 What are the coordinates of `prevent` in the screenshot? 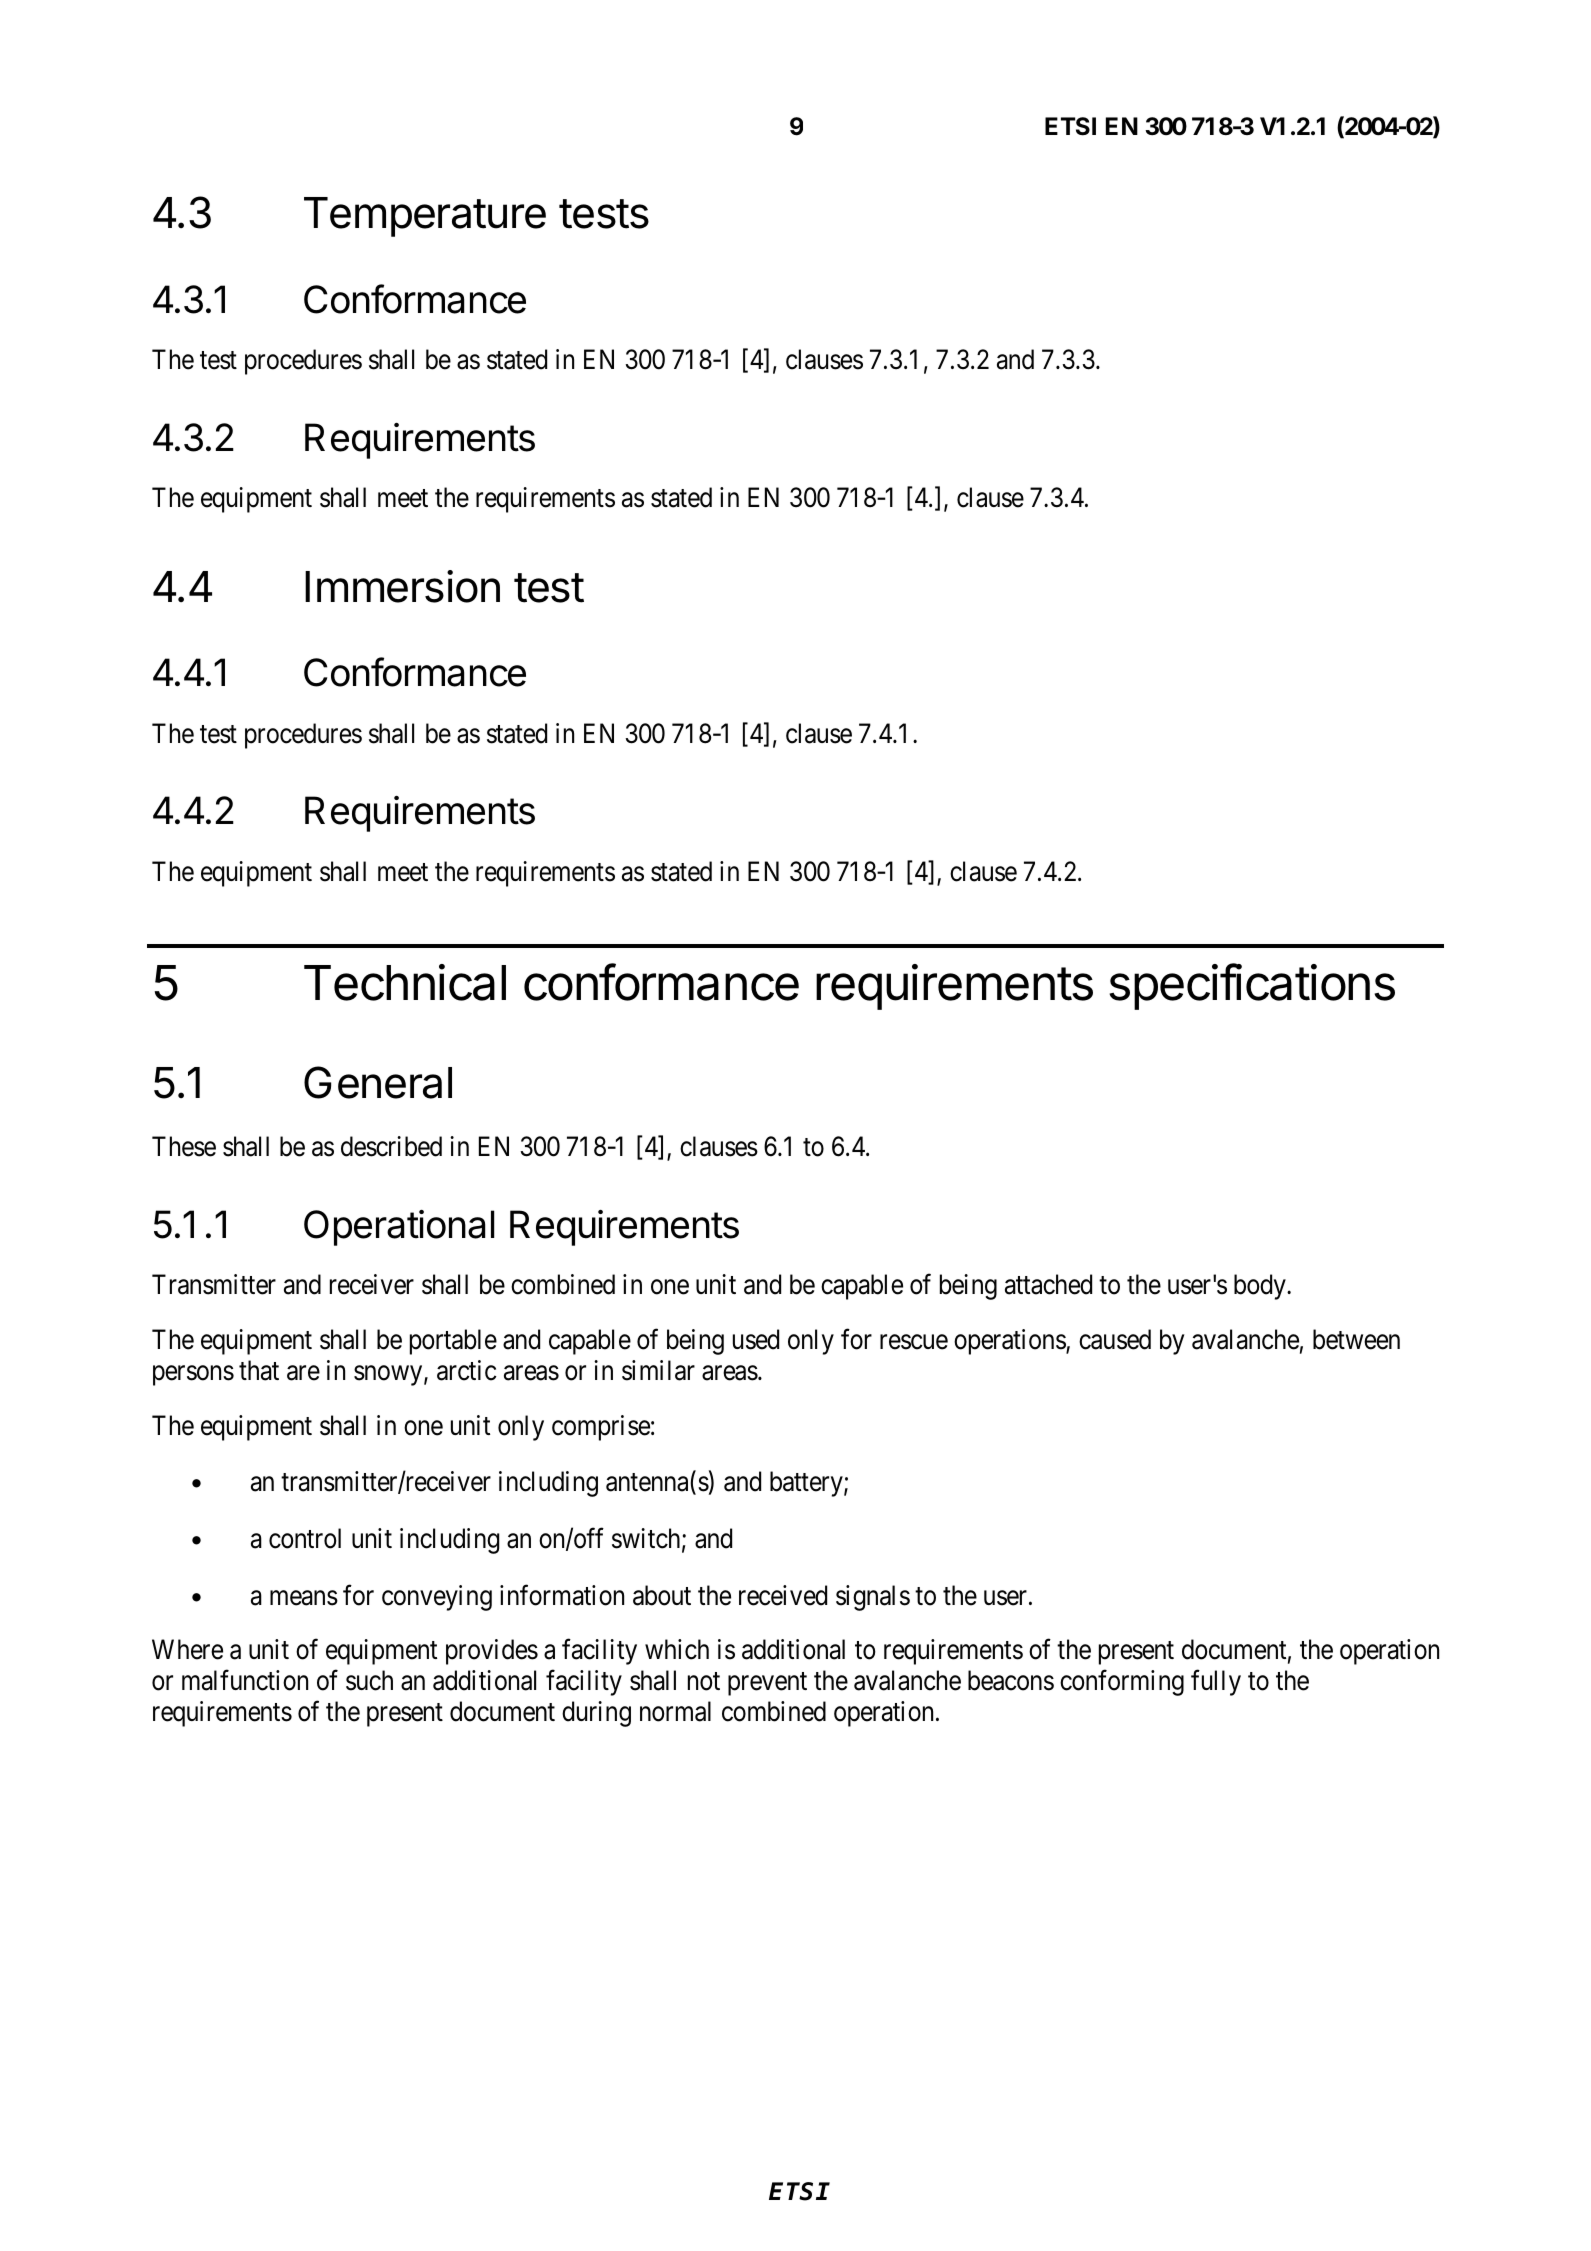 It's located at (767, 1684).
